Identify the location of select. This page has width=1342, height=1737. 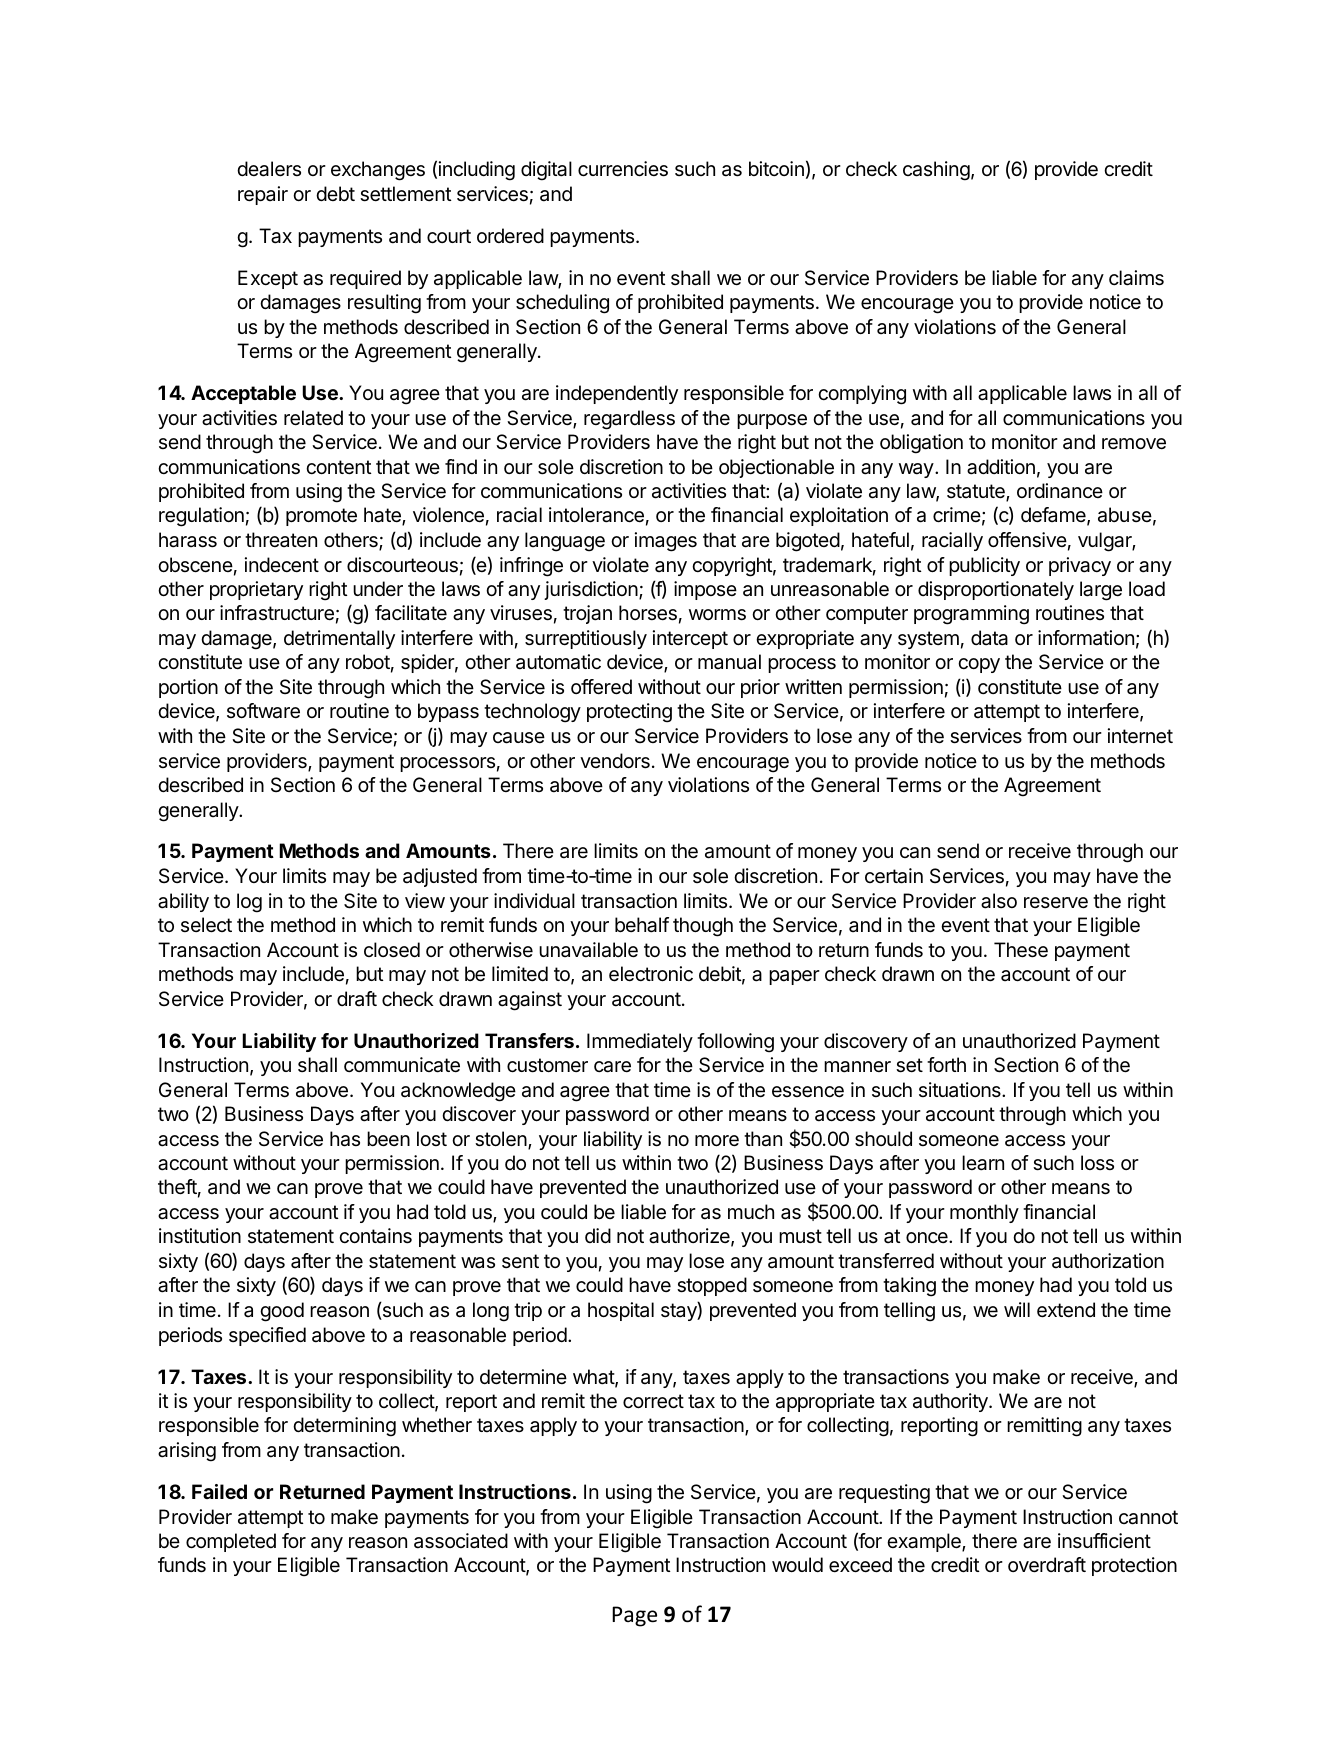
(206, 925).
